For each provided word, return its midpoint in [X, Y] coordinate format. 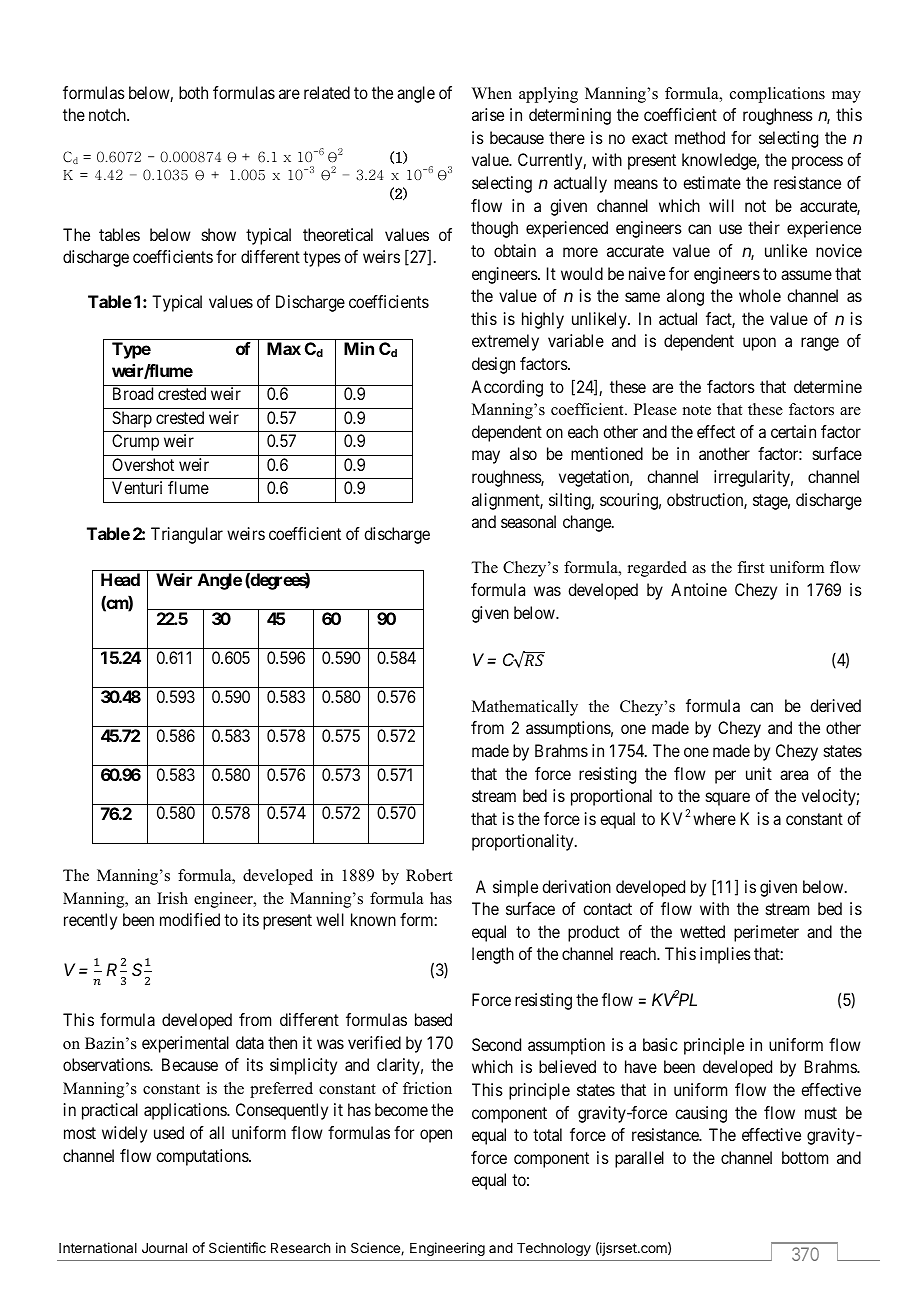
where [714, 818]
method [700, 137]
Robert [429, 875]
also [523, 453]
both [193, 92]
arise [488, 114]
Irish [172, 898]
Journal [164, 1248]
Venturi [137, 487]
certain [793, 431]
